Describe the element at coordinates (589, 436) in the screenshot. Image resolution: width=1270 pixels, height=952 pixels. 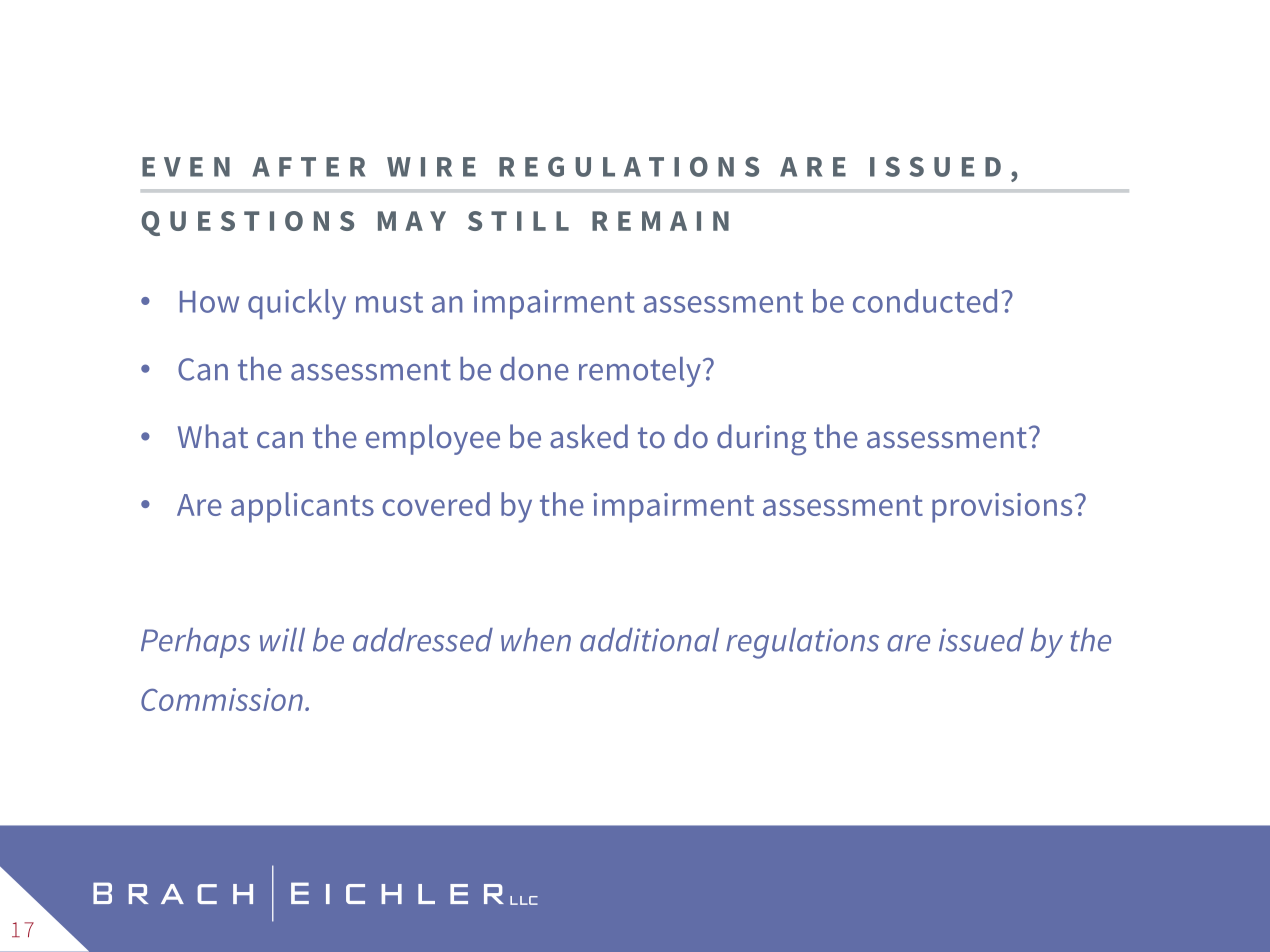
I see `asked` at that location.
